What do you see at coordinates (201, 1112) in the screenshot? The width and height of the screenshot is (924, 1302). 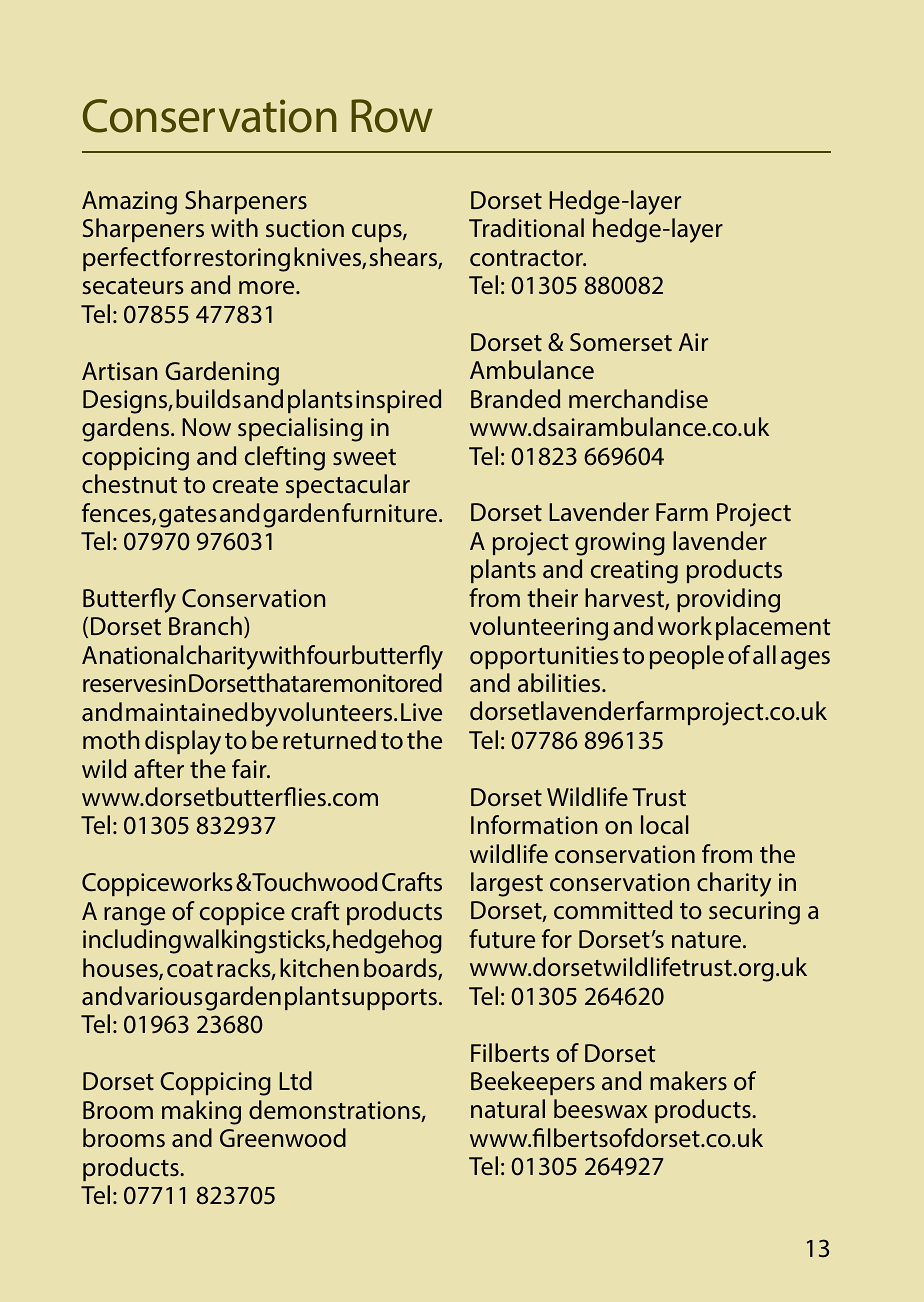 I see `making` at bounding box center [201, 1112].
